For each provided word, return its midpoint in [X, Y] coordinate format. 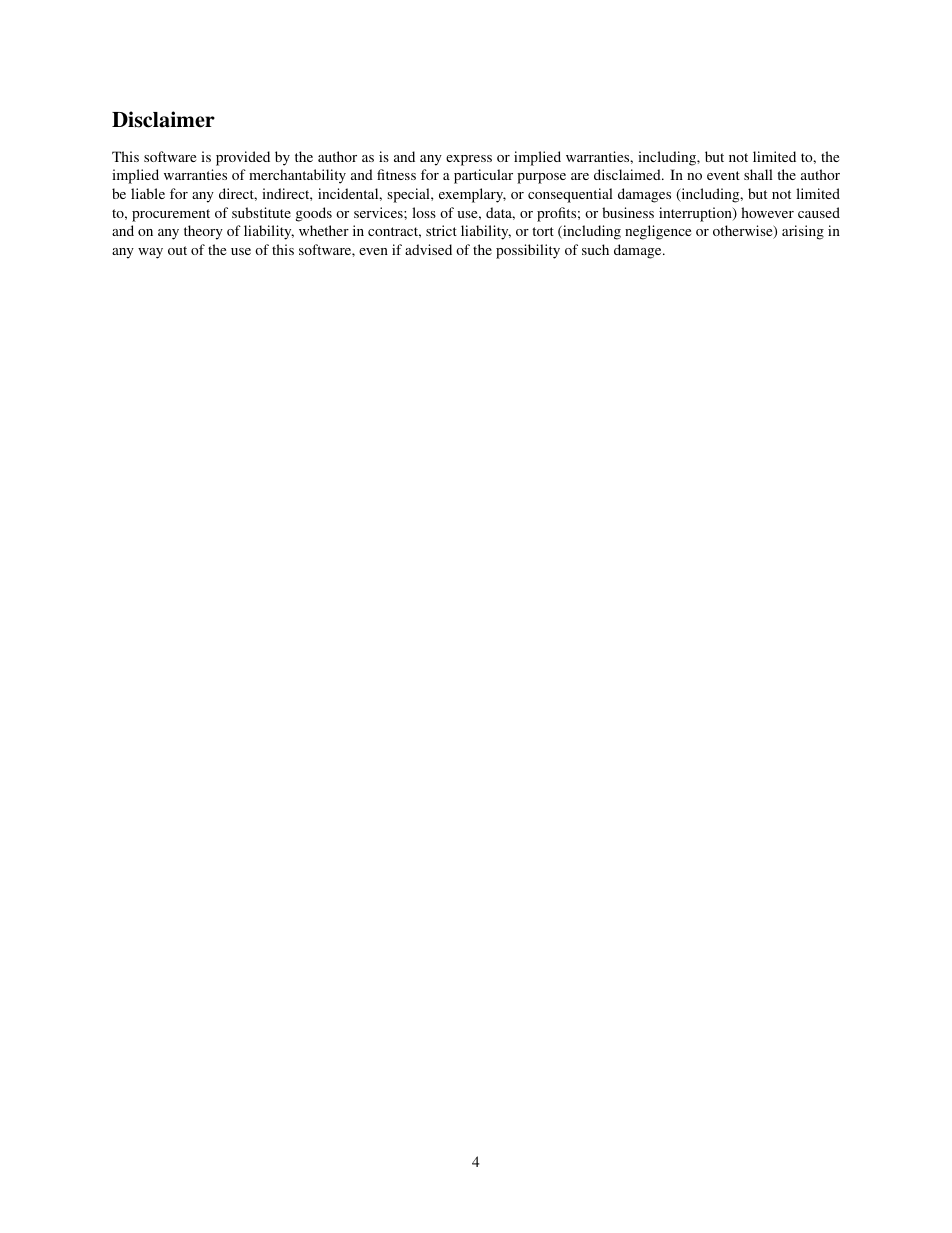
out [177, 250]
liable [148, 193]
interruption [696, 214]
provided [243, 158]
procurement [171, 215]
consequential [570, 195]
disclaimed [628, 174]
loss [424, 212]
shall [758, 174]
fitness [396, 174]
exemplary [472, 195]
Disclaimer [163, 119]
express [469, 160]
